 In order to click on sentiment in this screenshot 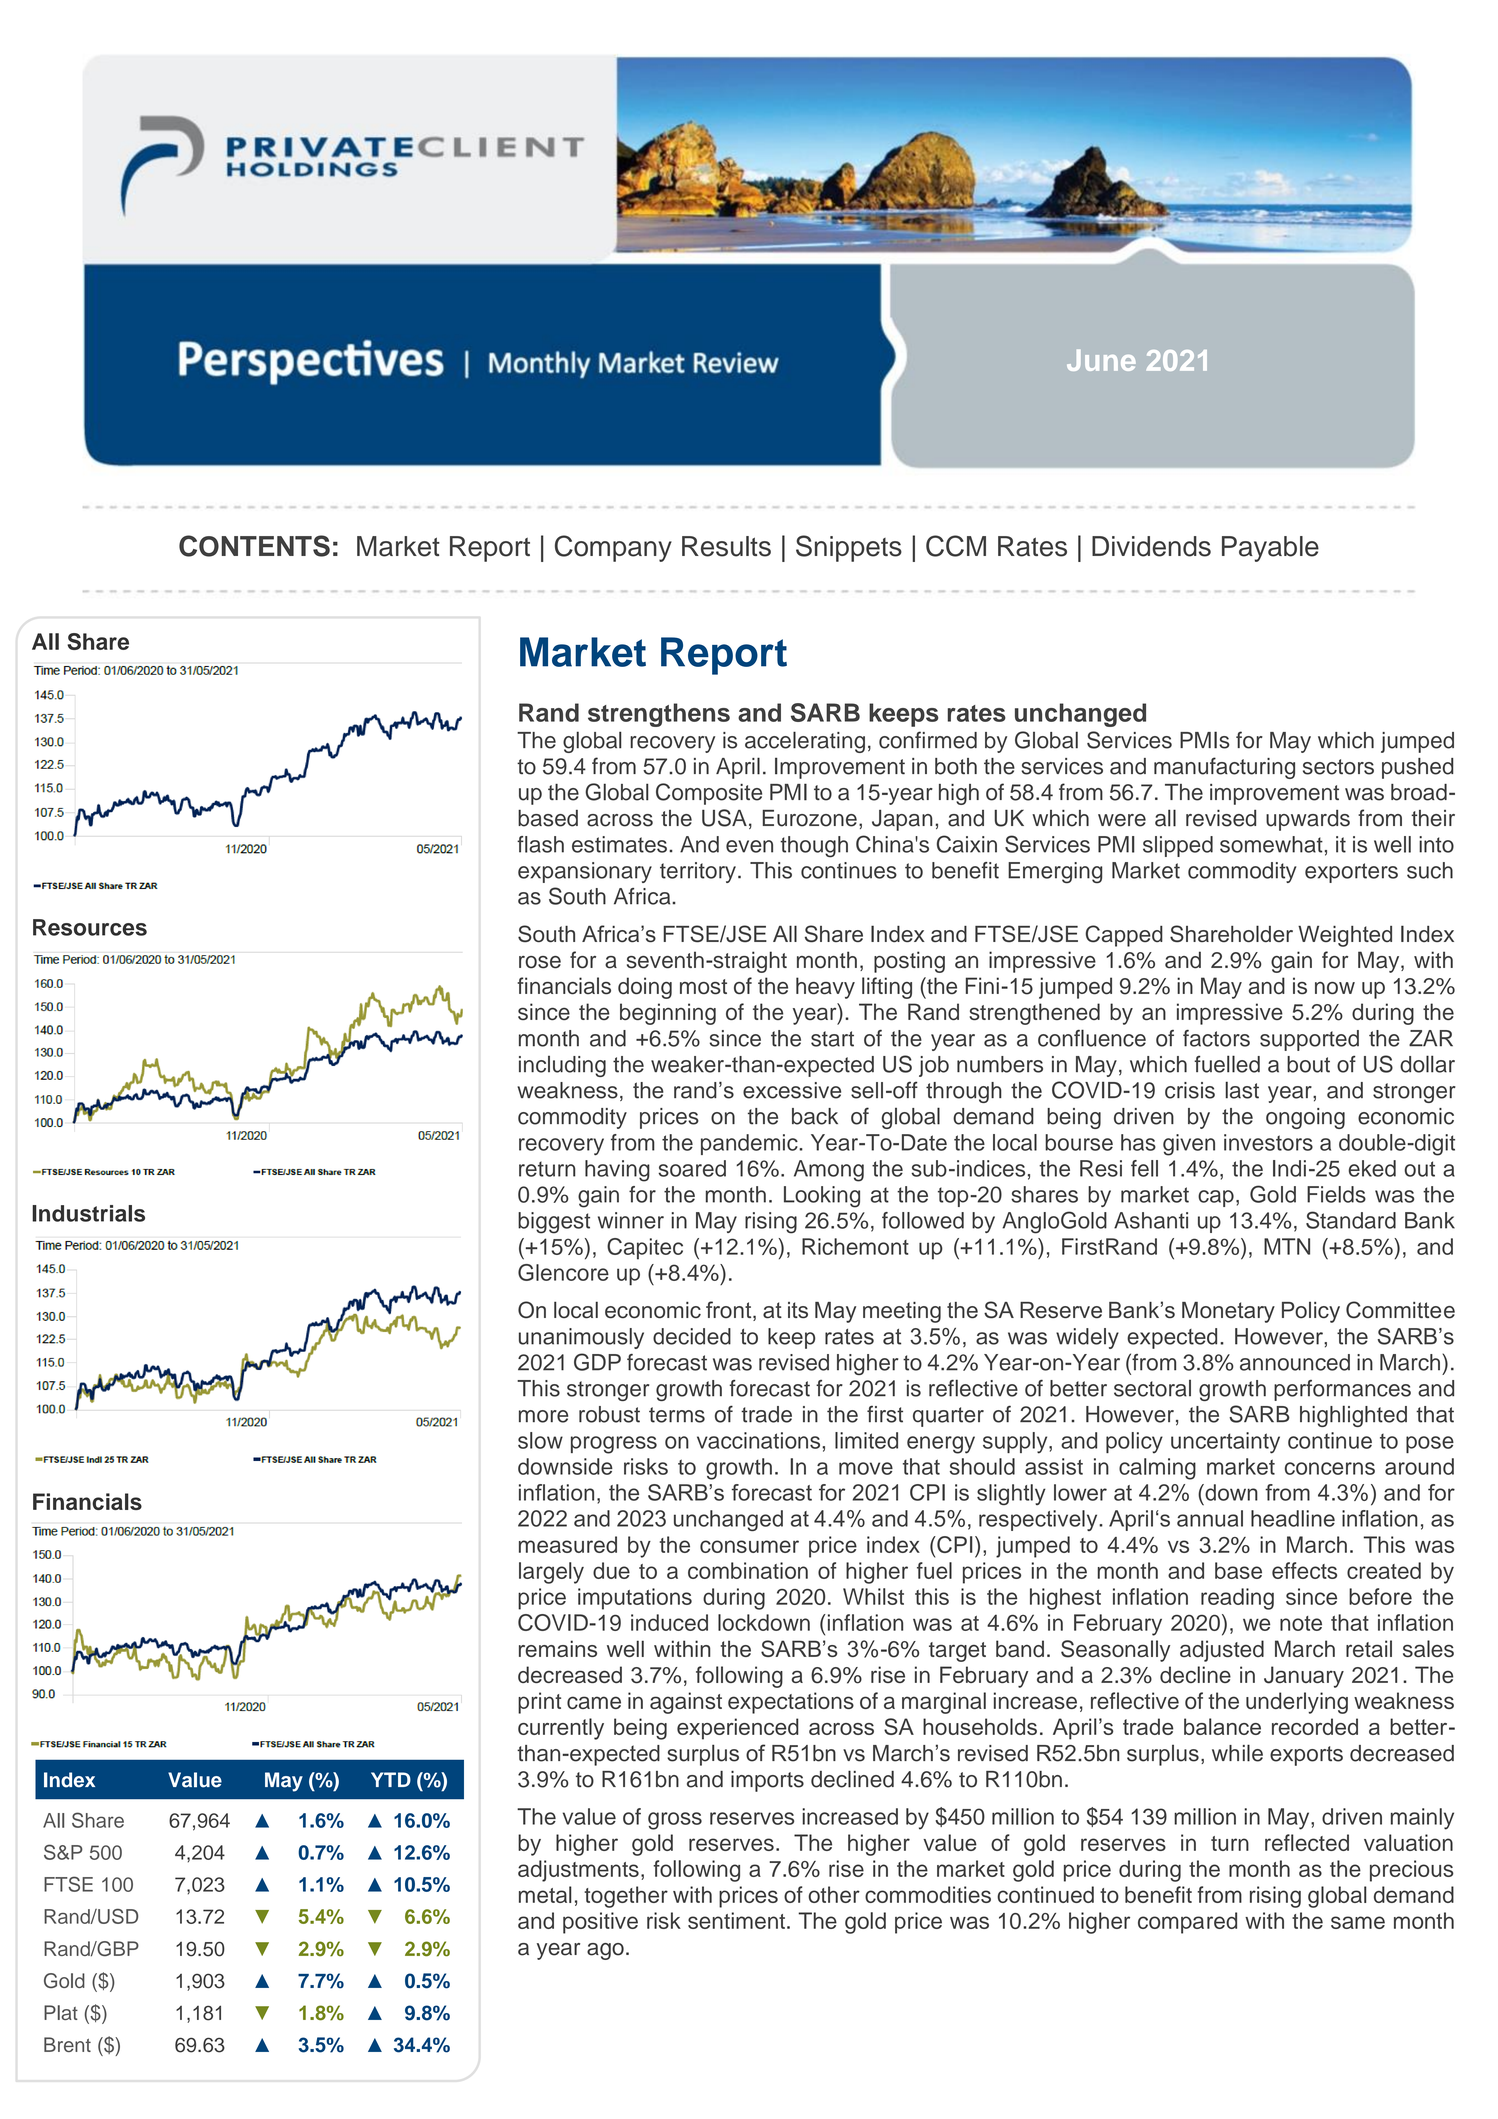, I will do `click(736, 1920)`.
